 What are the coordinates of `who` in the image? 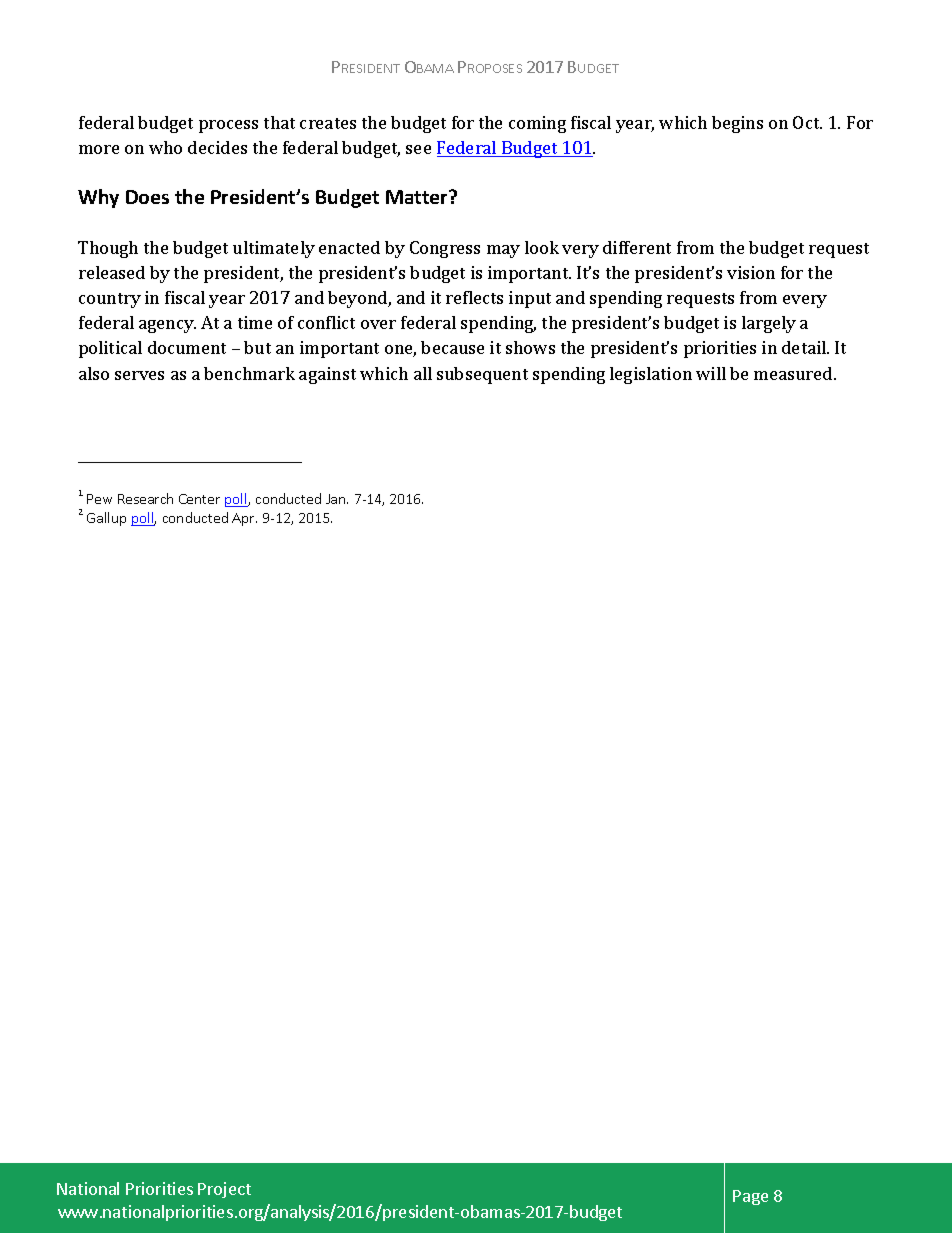 It's located at (165, 147).
